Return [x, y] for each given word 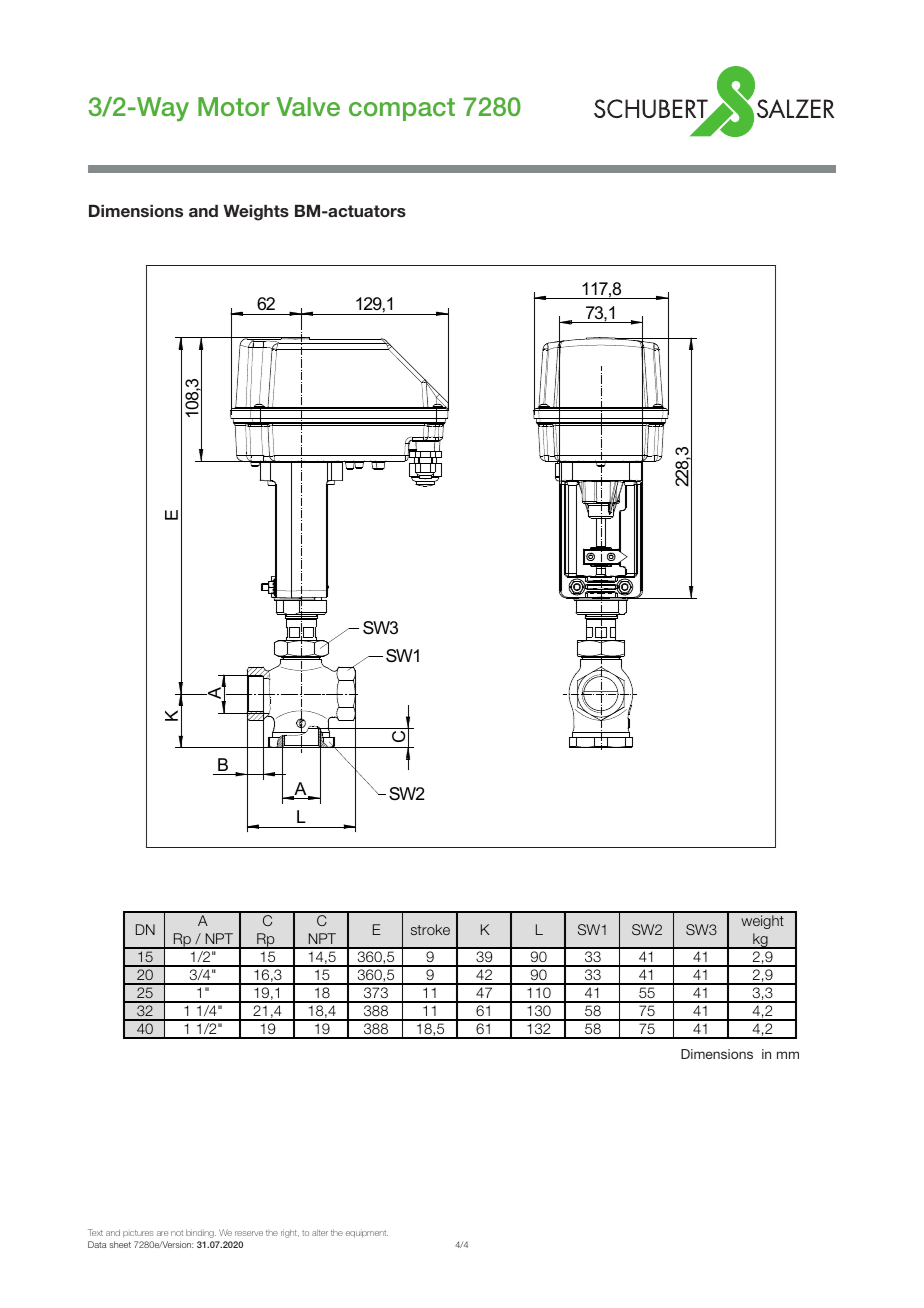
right [290, 1233]
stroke [430, 929]
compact [402, 109]
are [162, 1233]
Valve [308, 107]
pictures [138, 1234]
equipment [367, 1234]
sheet [120, 1244]
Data [97, 1244]
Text [95, 1232]
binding [201, 1233]
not [177, 1233]
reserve [249, 1233]
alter [320, 1232]
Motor [234, 107]
